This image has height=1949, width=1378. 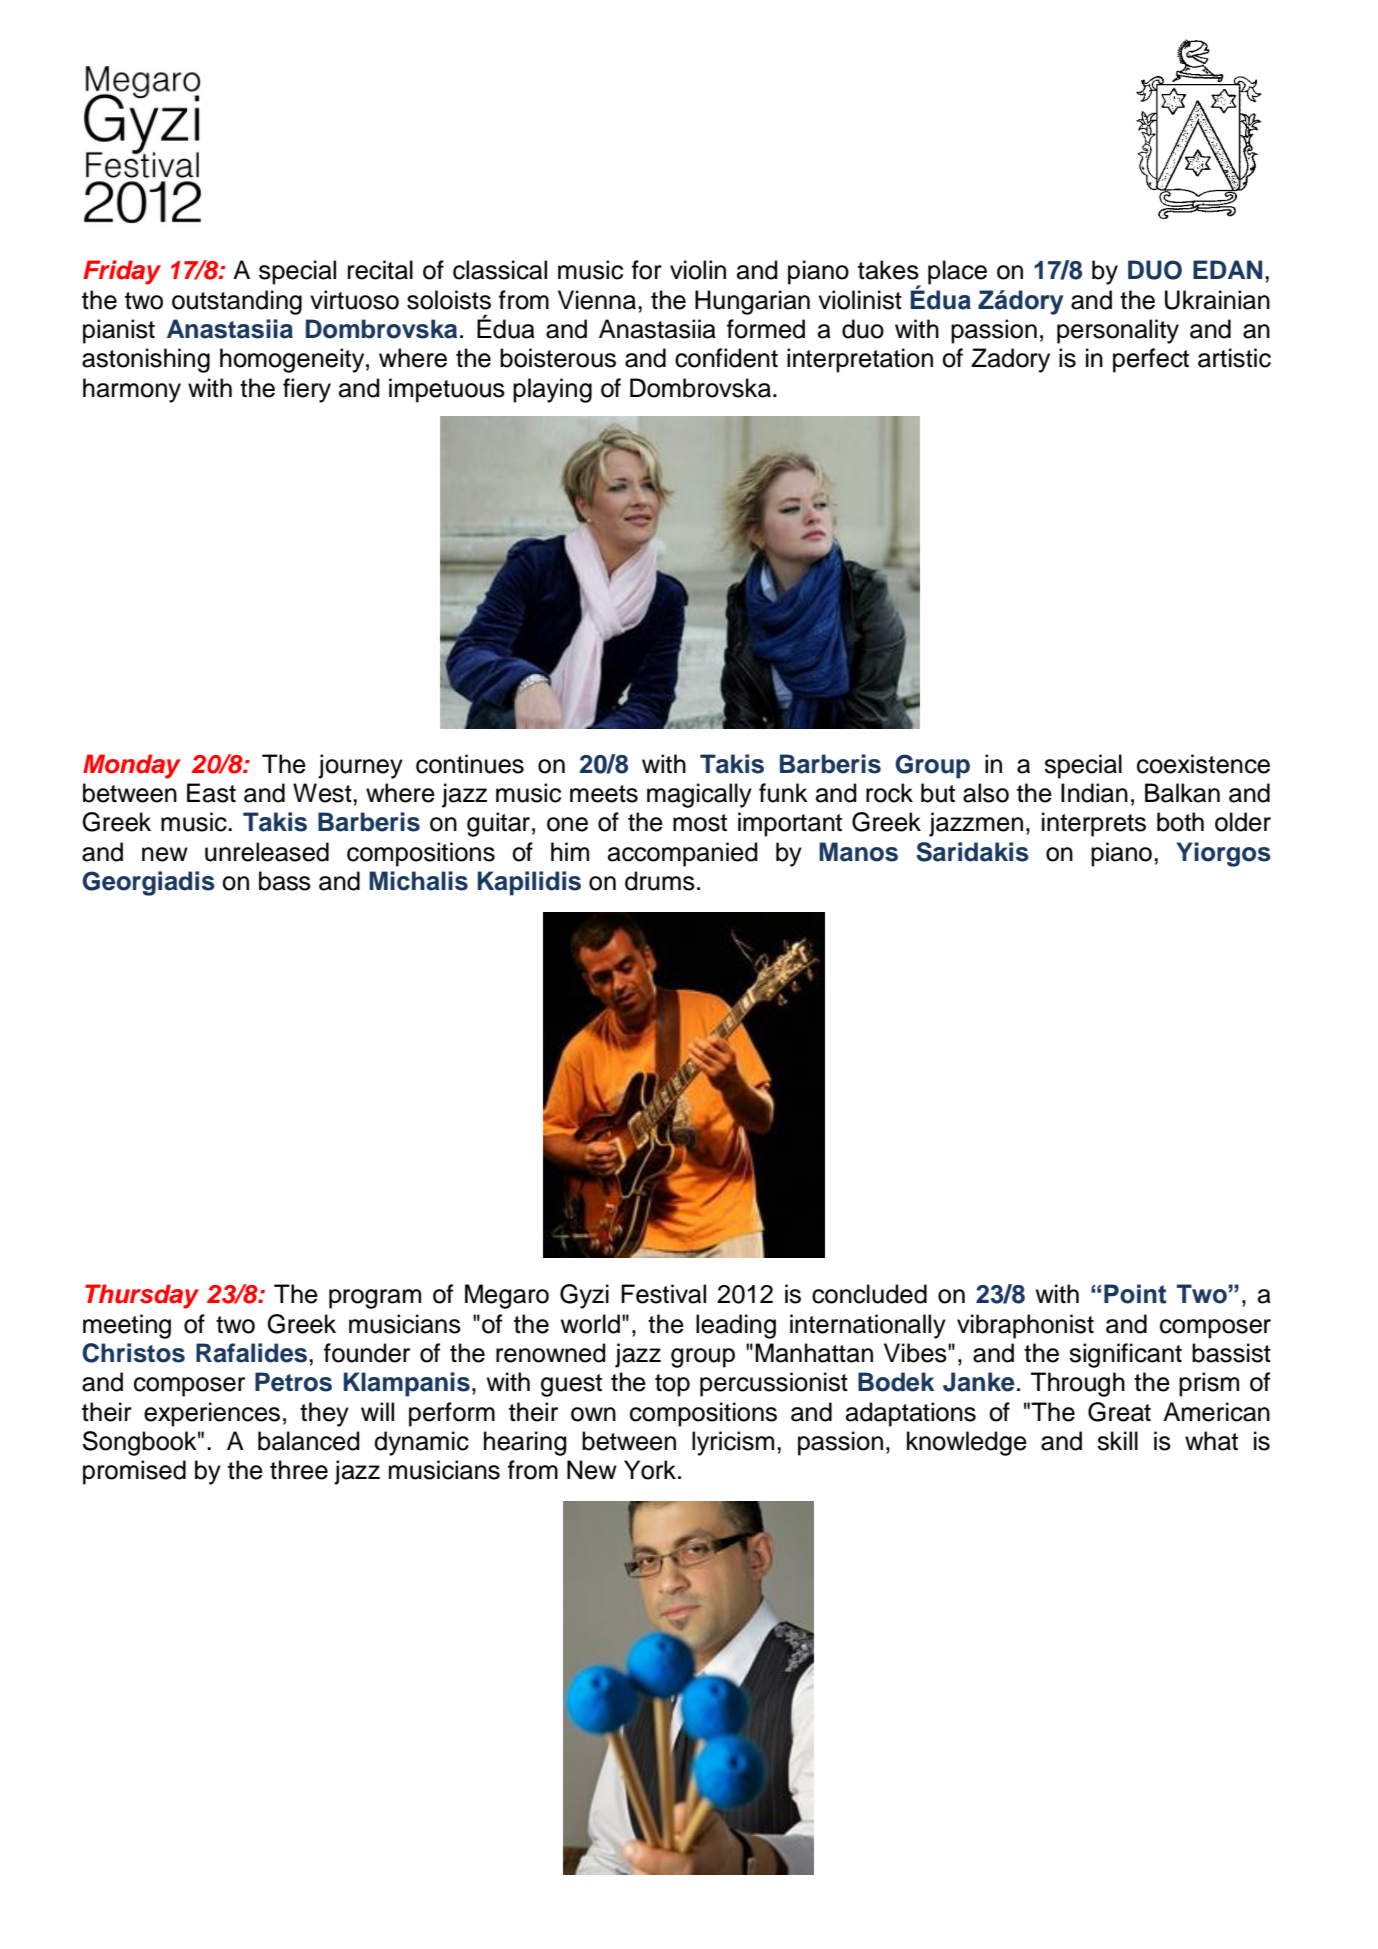 I want to click on Point, so click(x=1135, y=1294).
